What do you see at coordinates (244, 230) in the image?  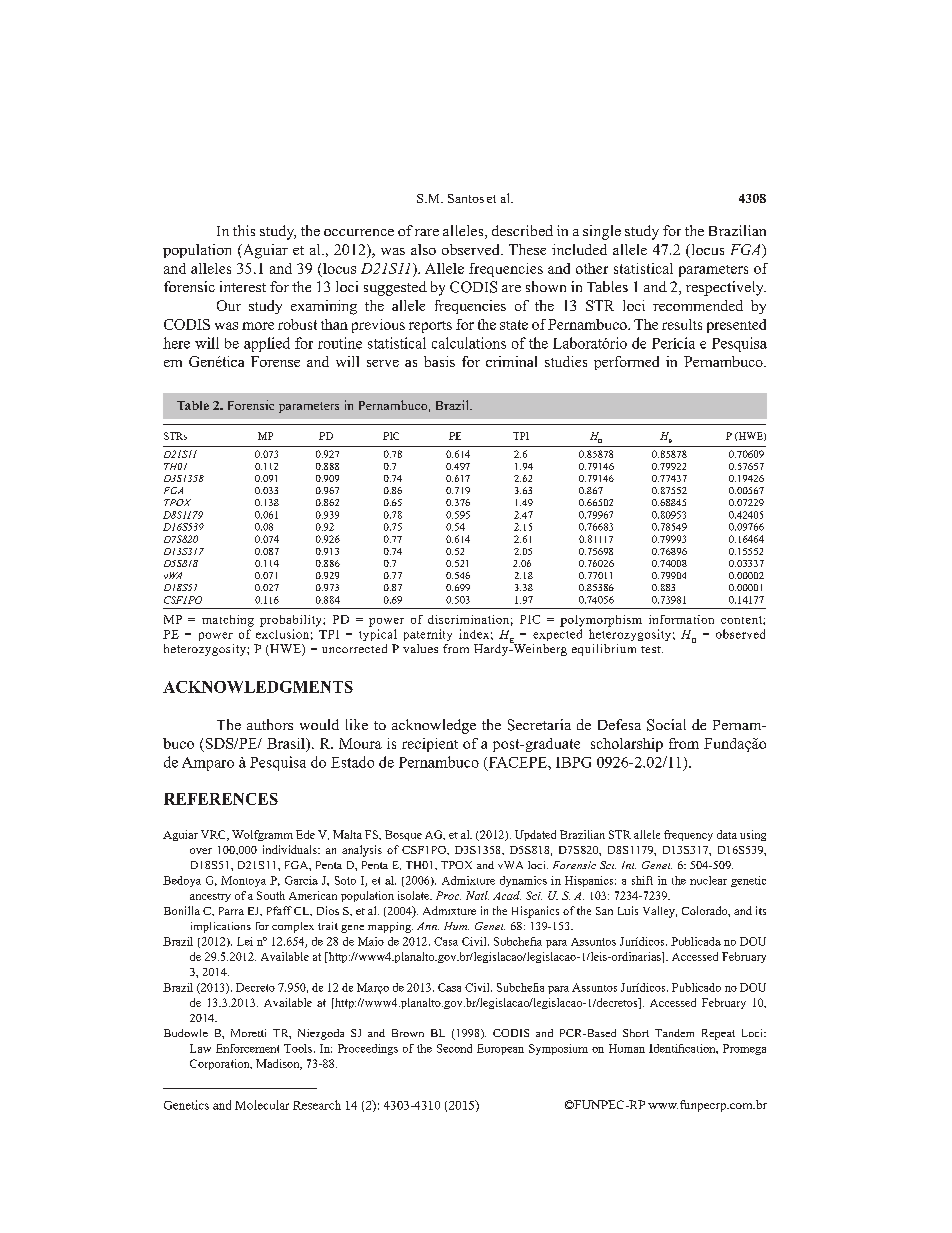 I see `this` at bounding box center [244, 230].
